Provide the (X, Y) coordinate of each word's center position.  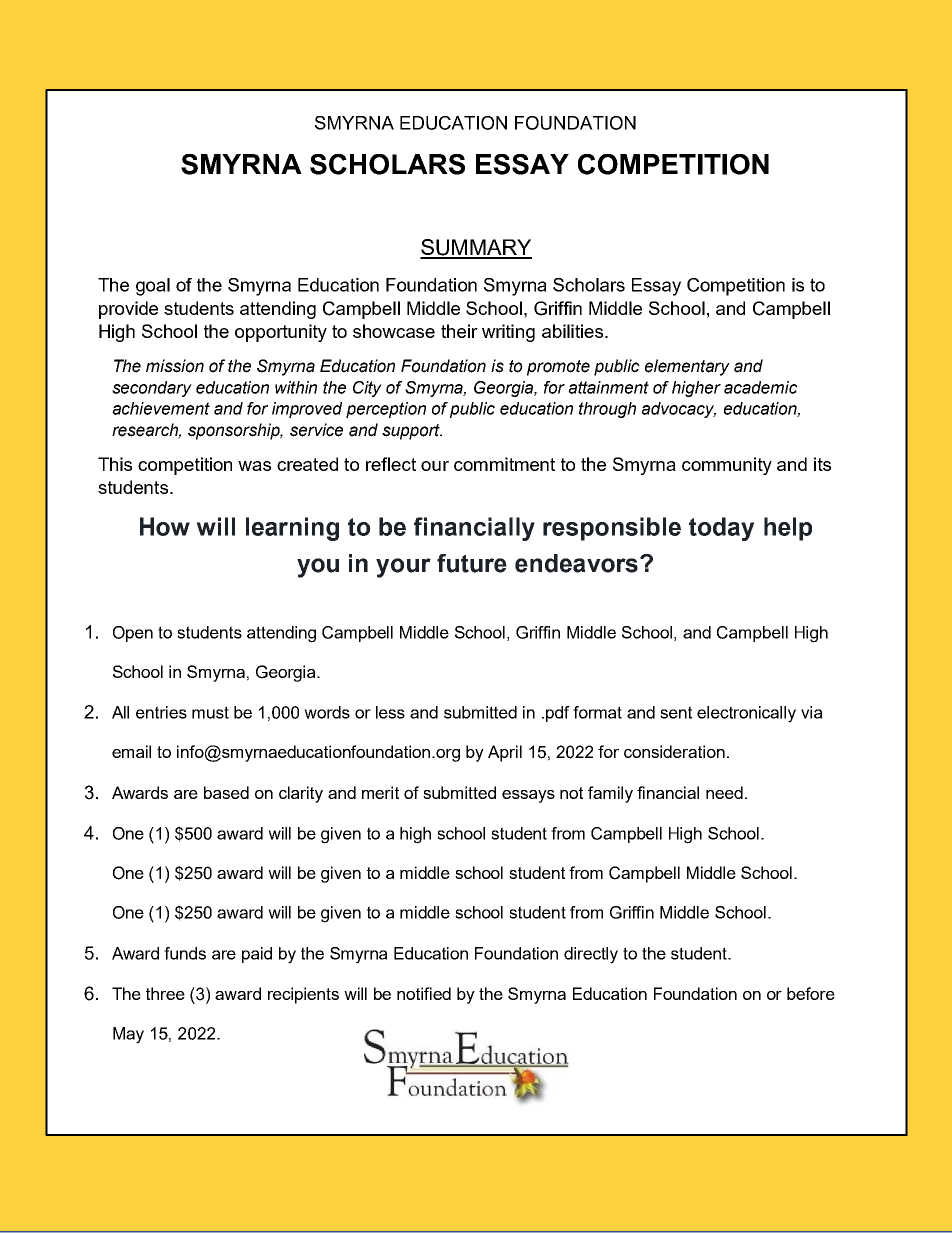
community (727, 466)
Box (517, 1135)
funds (185, 953)
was (254, 466)
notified (424, 993)
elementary (687, 367)
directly (591, 955)
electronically (746, 714)
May (128, 1035)
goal (153, 287)
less (390, 712)
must (210, 712)
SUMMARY (476, 248)
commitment (504, 464)
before (811, 993)
